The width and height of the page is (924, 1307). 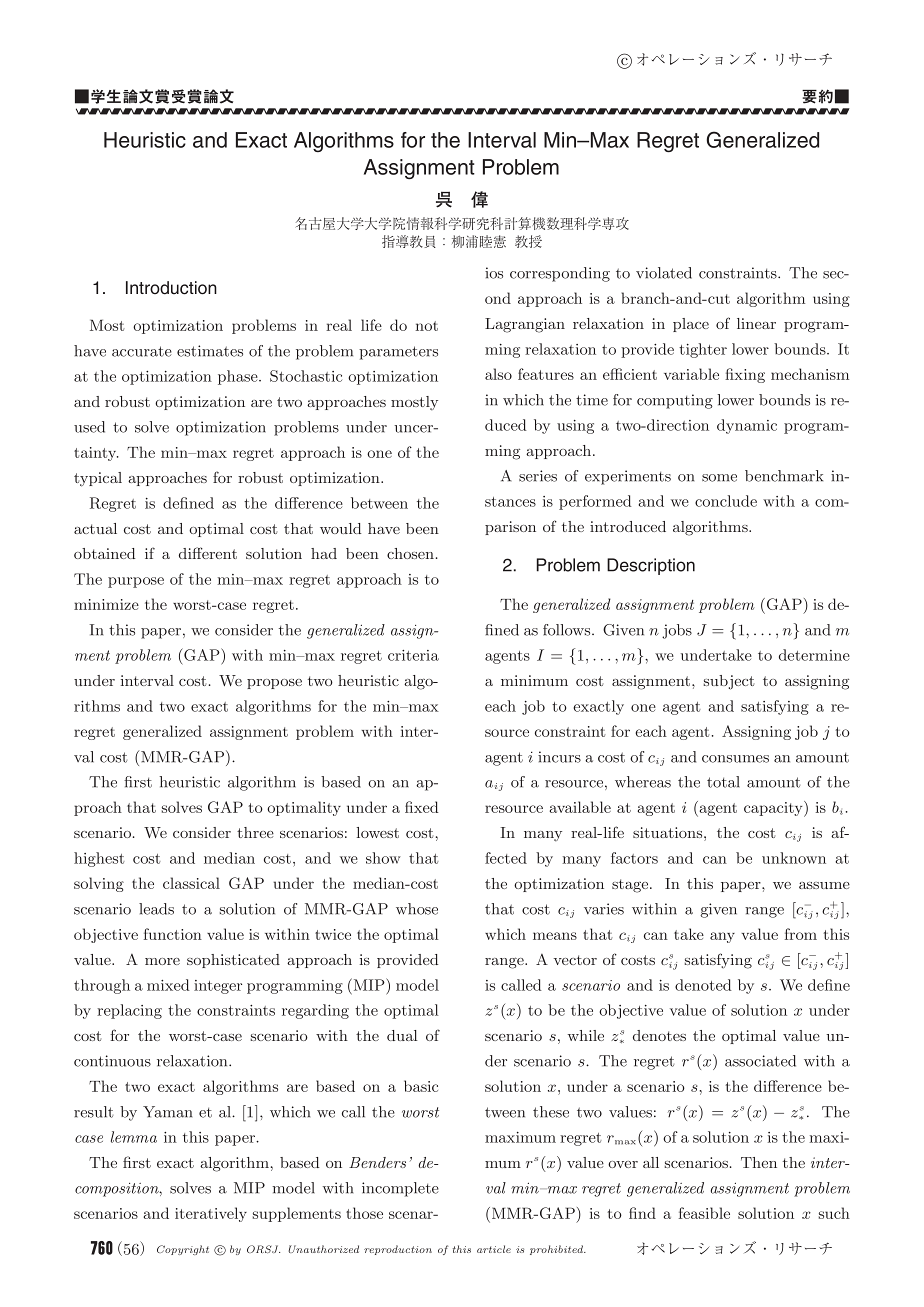 I want to click on jobs, so click(x=677, y=631).
